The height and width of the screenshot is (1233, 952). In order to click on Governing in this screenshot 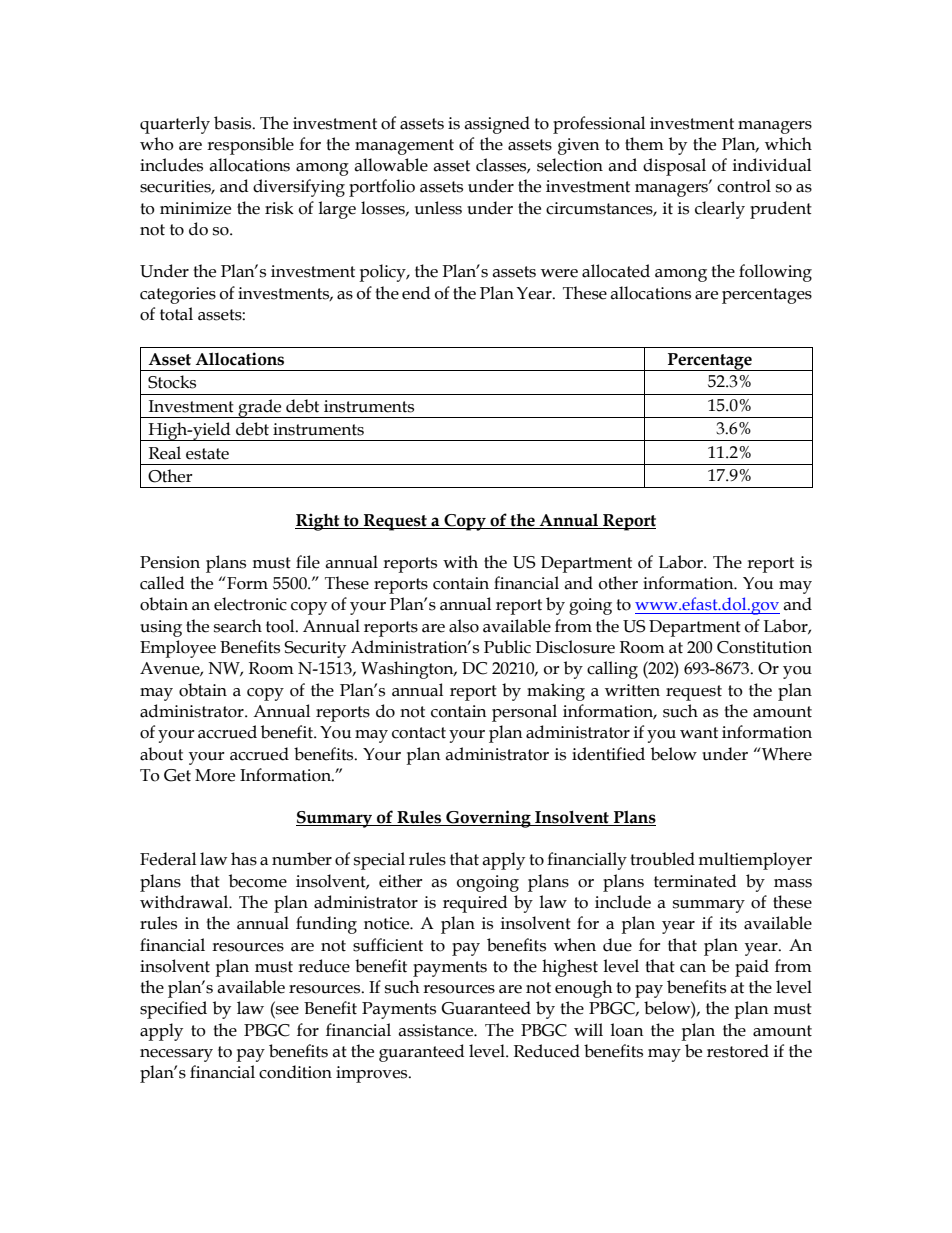, I will do `click(488, 819)`.
